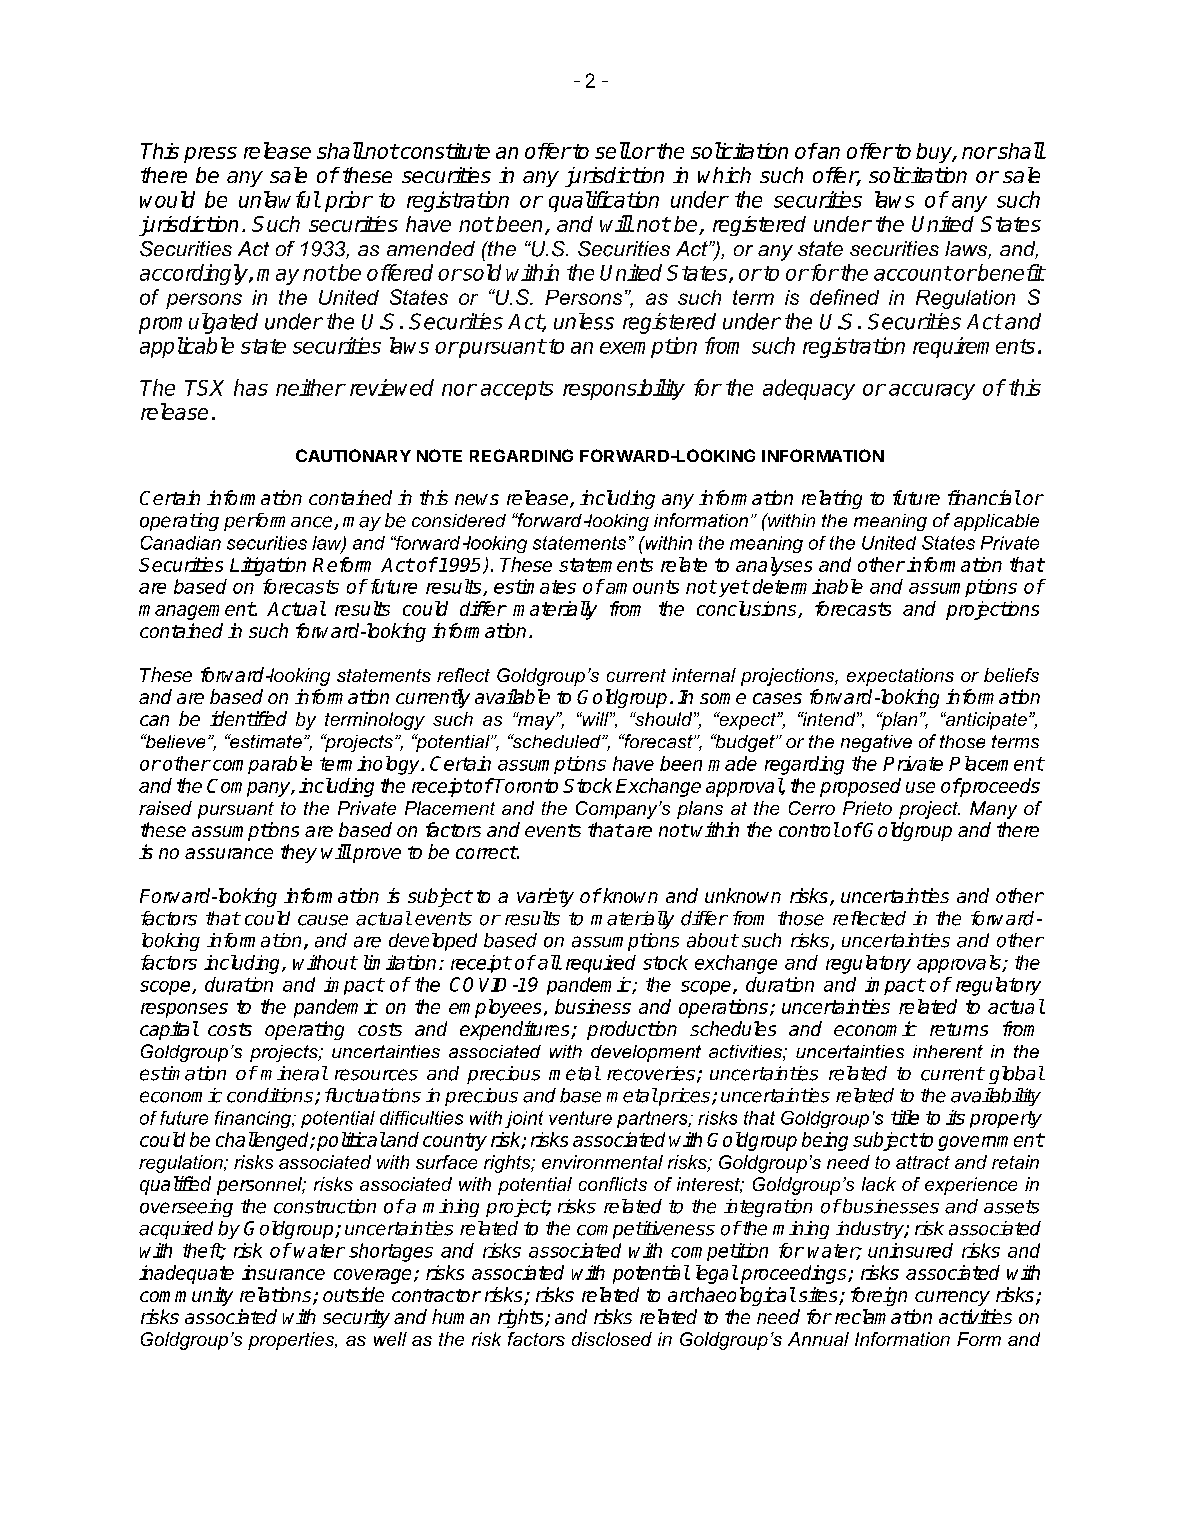 This document has height=1526, width=1179. I want to click on unlawful, so click(279, 199).
